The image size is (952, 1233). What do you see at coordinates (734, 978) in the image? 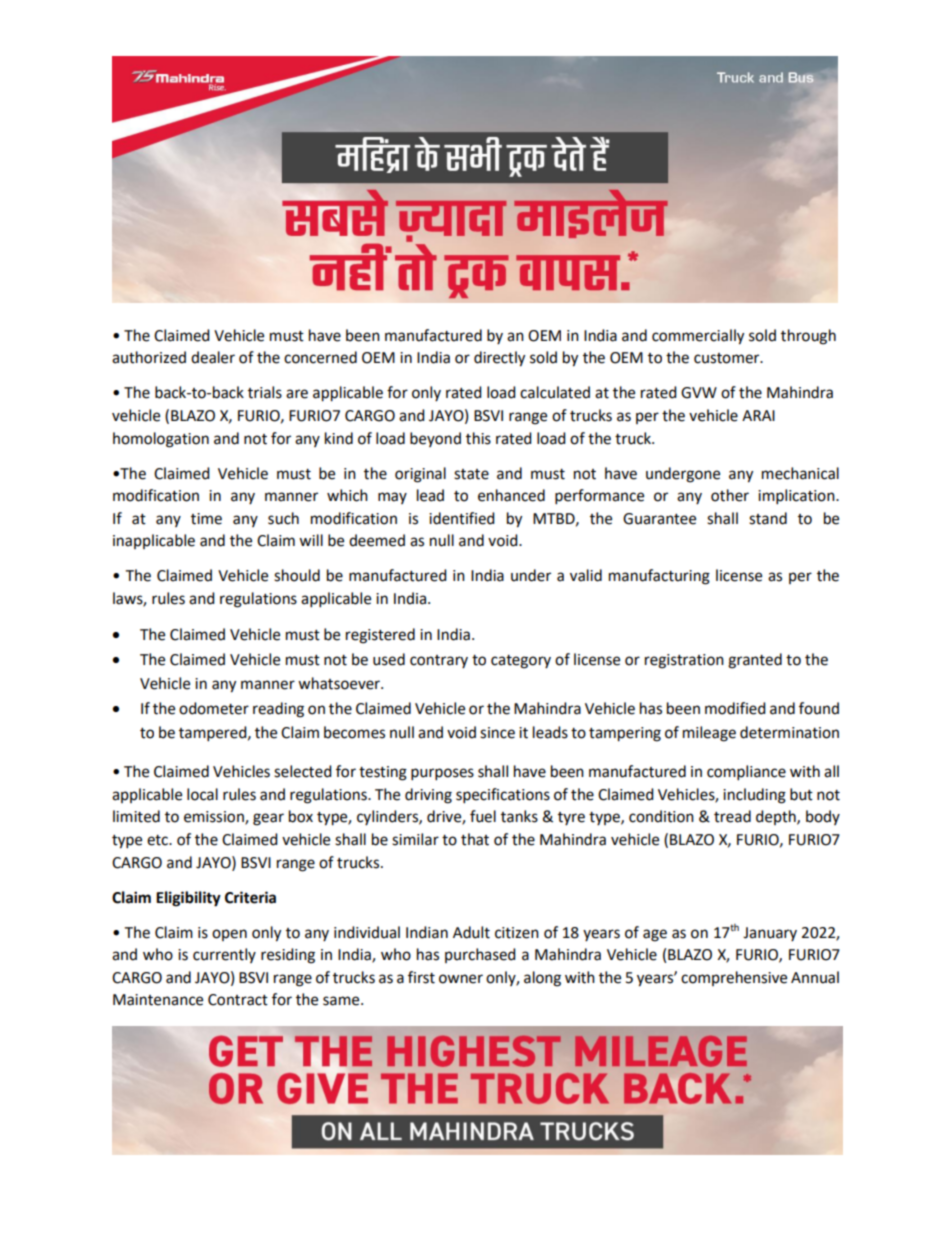
I see `comprehensive` at bounding box center [734, 978].
